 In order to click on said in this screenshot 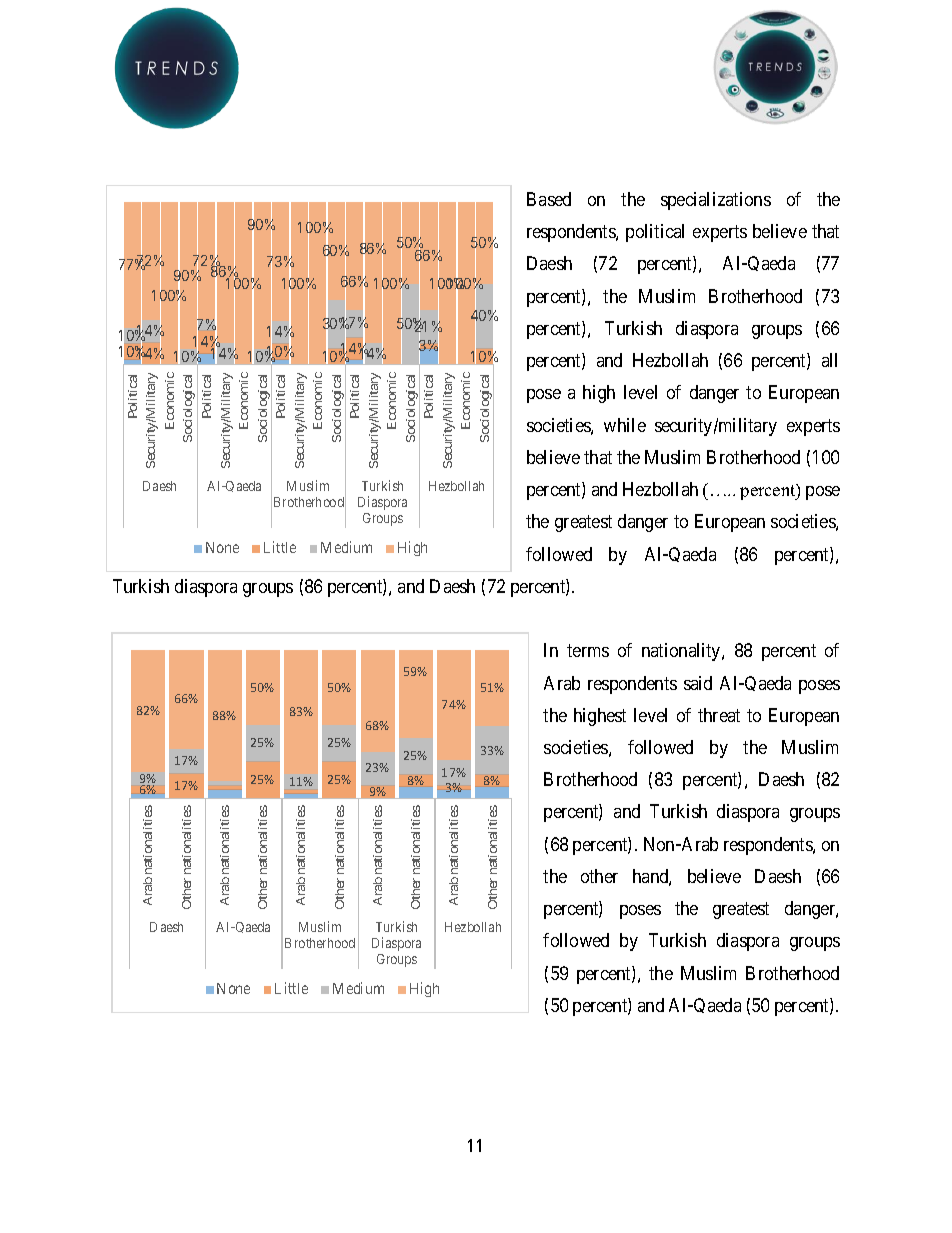, I will do `click(698, 683)`.
